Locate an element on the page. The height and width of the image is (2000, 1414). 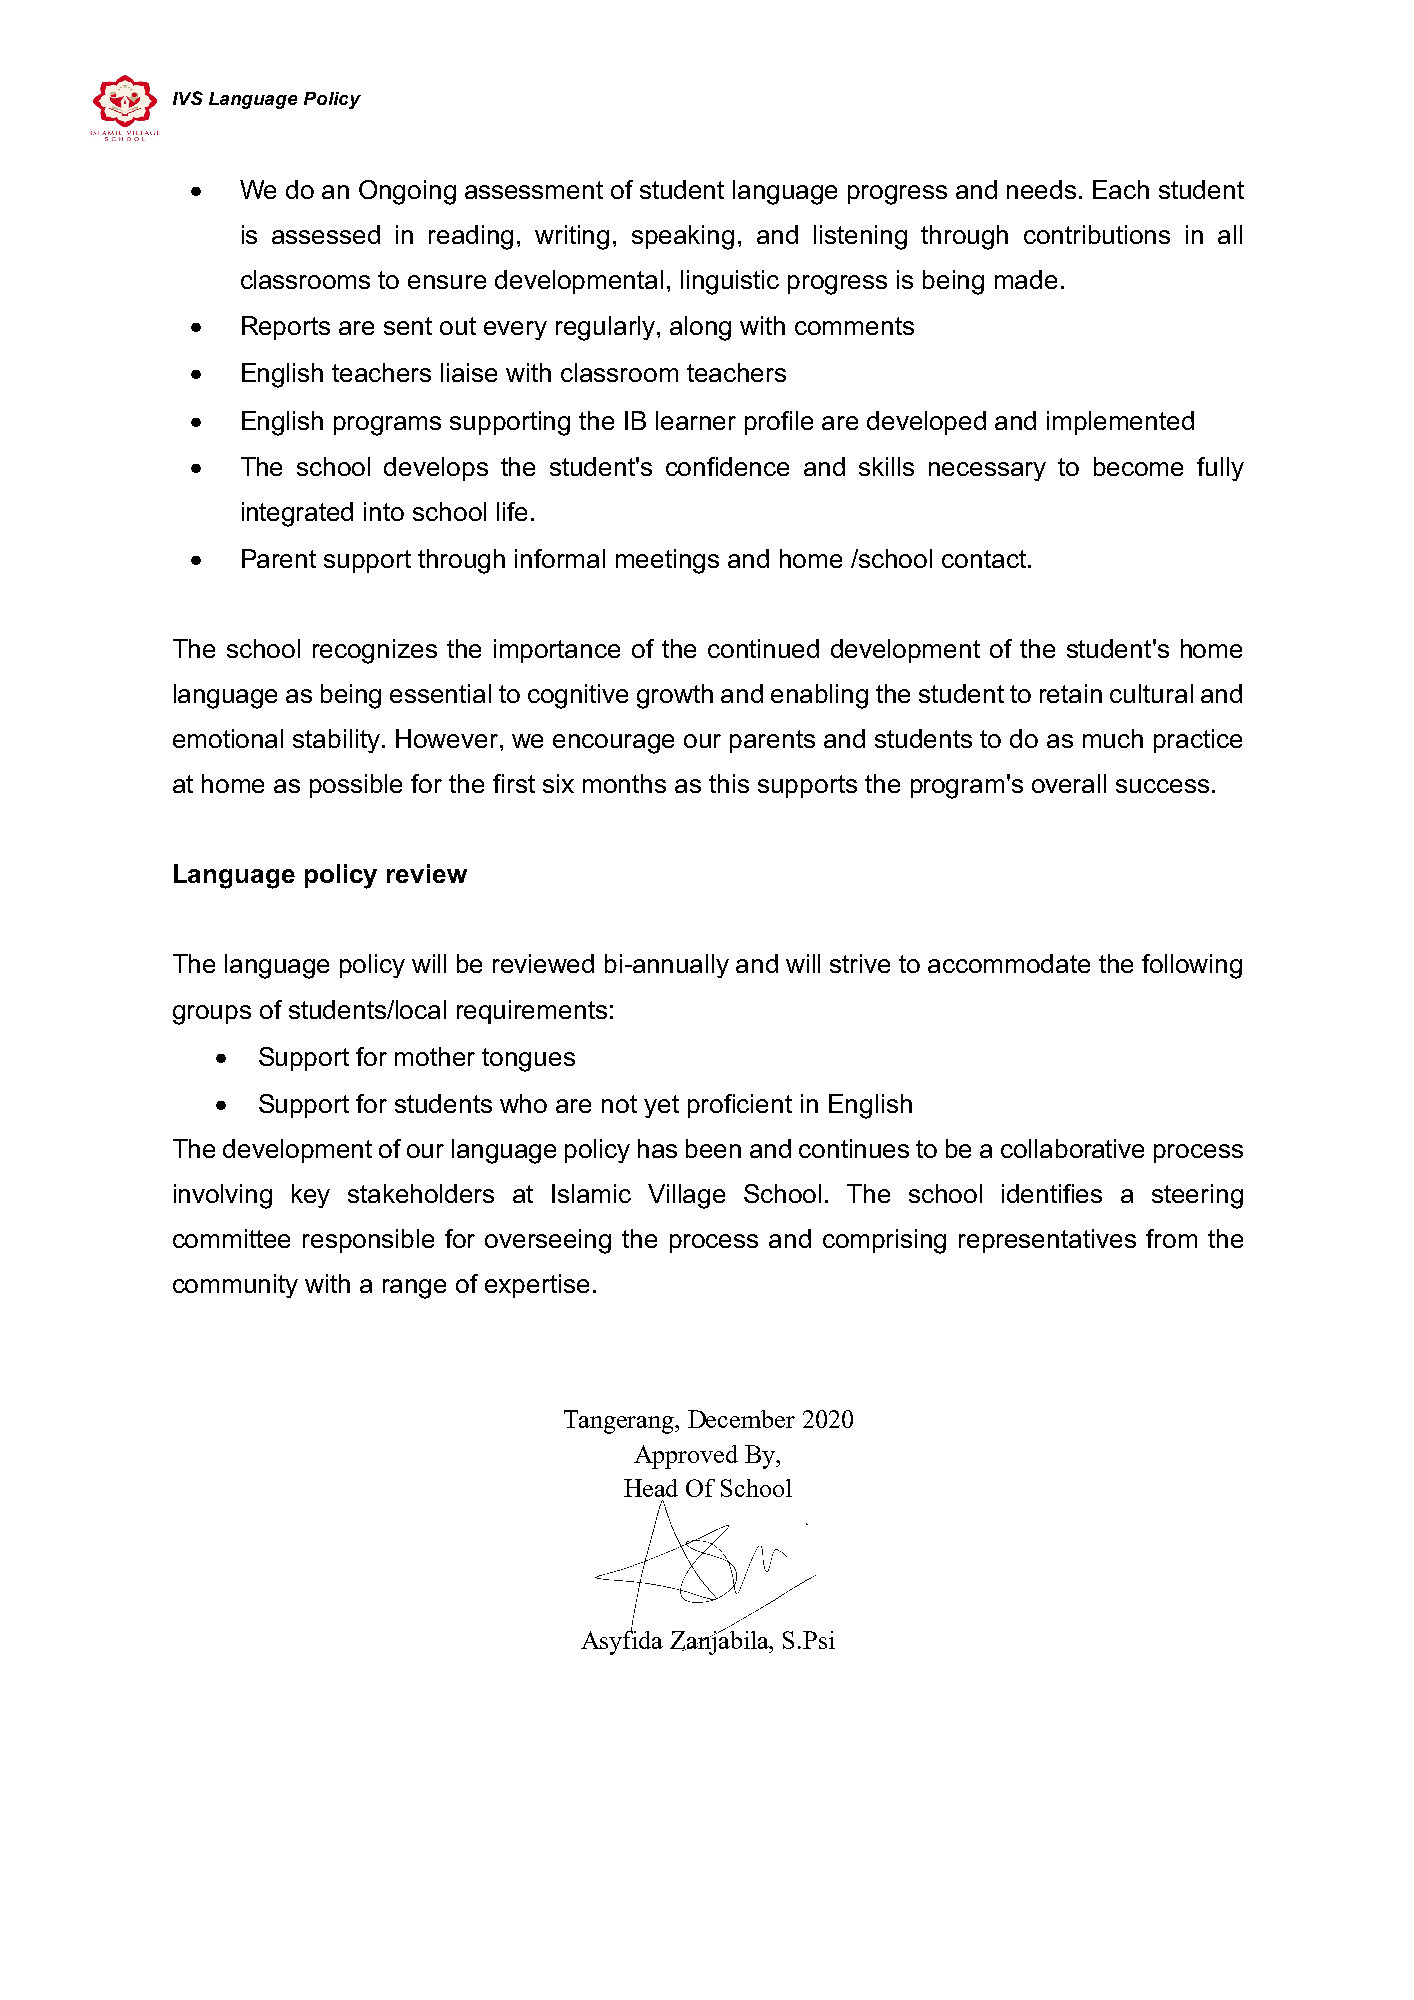
this is located at coordinates (729, 783).
